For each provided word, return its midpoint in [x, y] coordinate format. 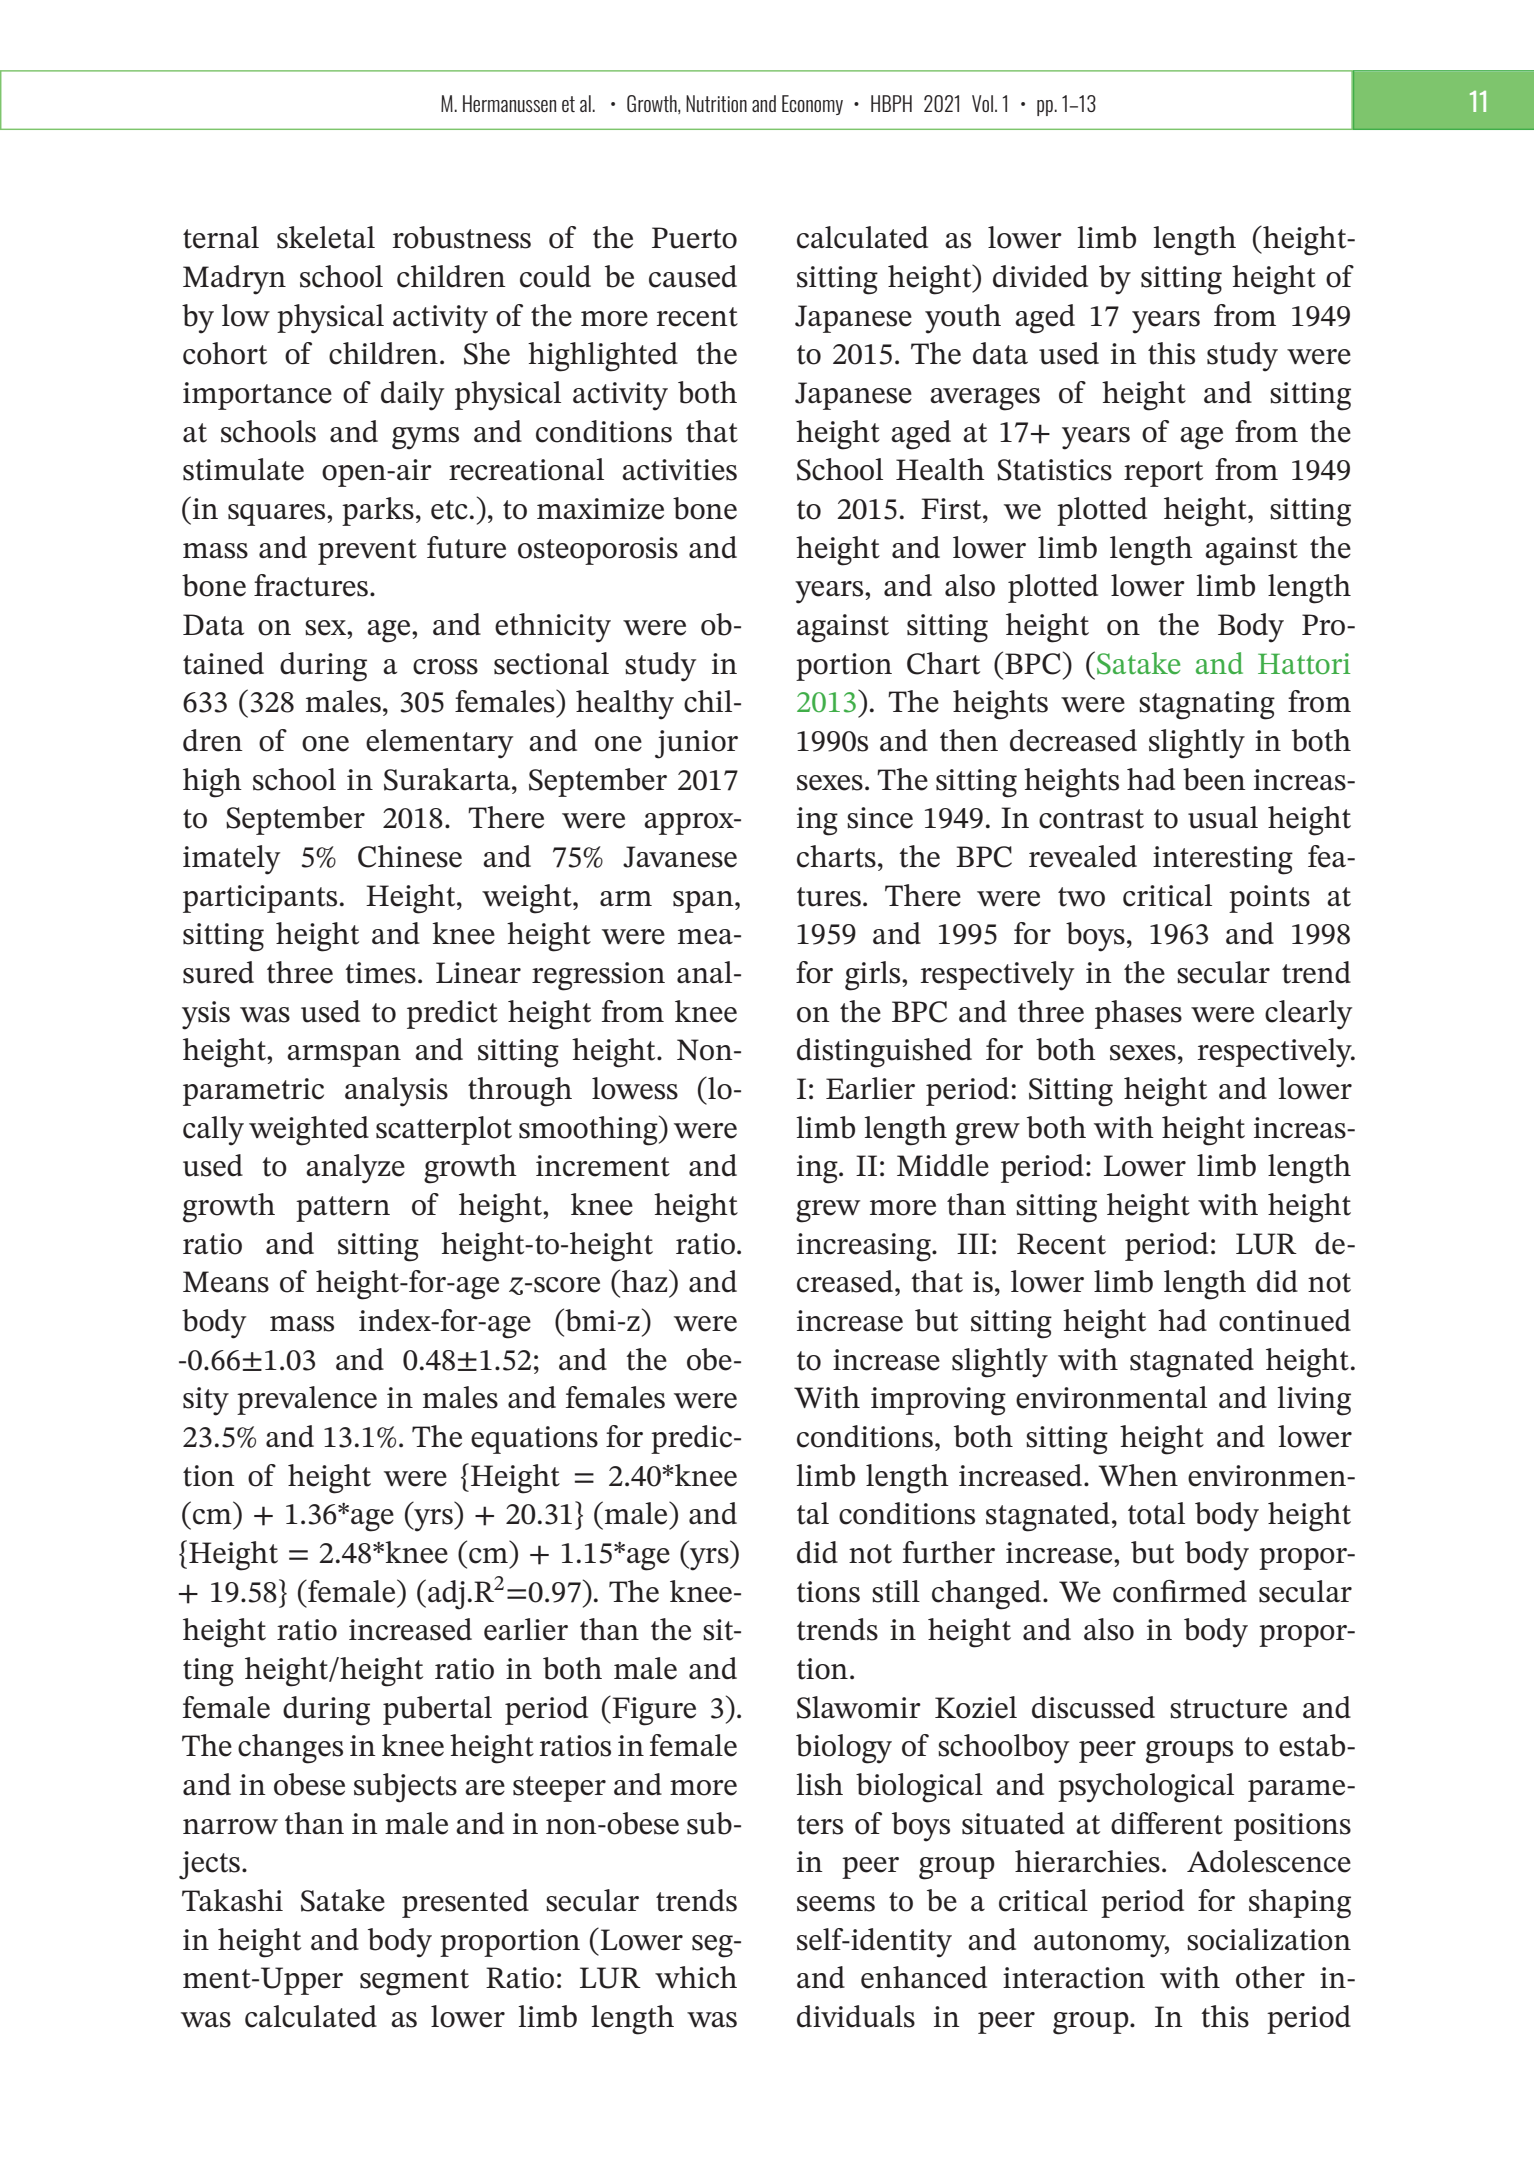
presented [465, 1903]
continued [1285, 1320]
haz [646, 1280]
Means [226, 1282]
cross [445, 667]
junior [696, 744]
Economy [812, 105]
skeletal [326, 237]
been [1214, 779]
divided [1040, 276]
